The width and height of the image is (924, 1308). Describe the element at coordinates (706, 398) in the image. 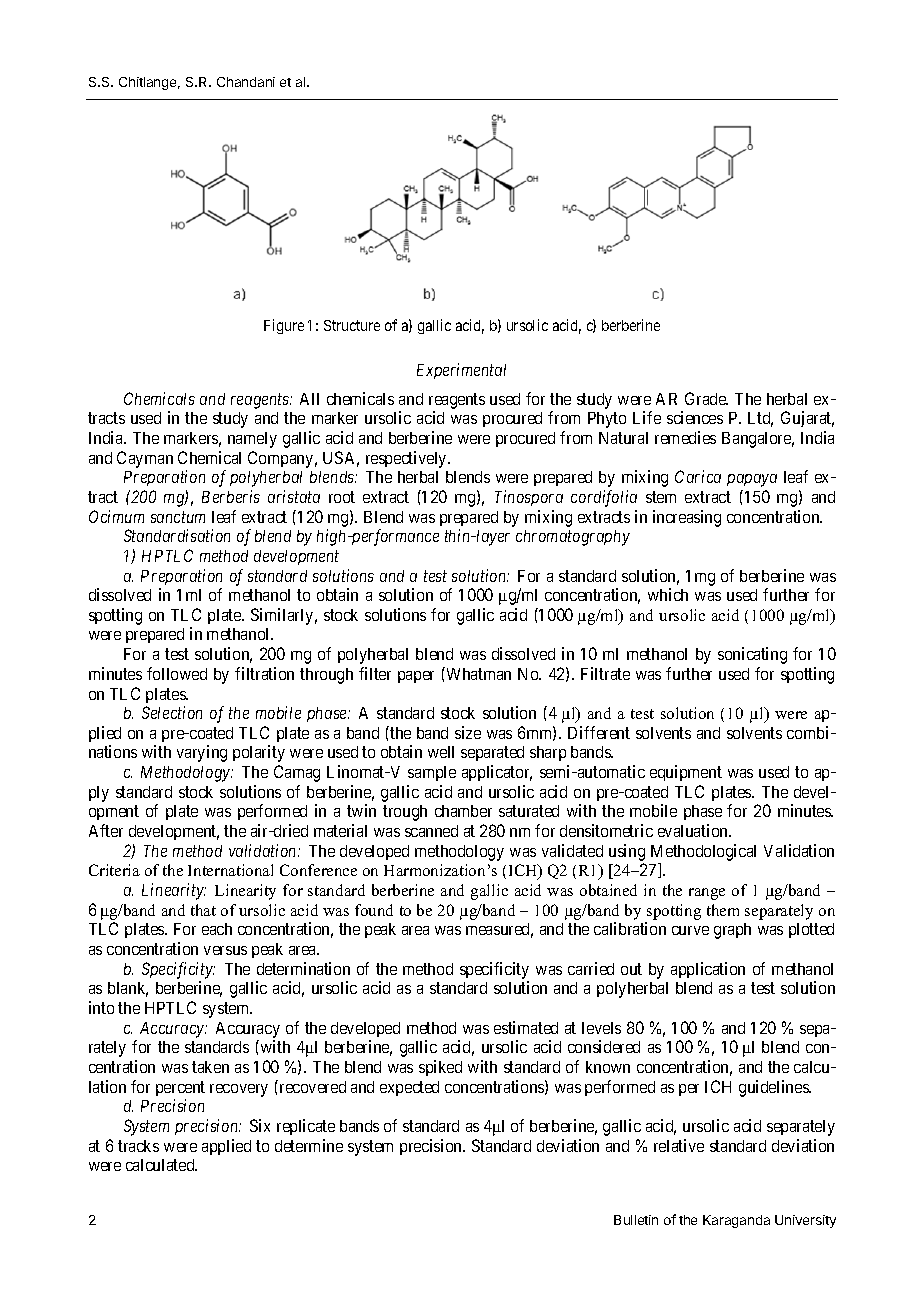

I see `Grade` at that location.
